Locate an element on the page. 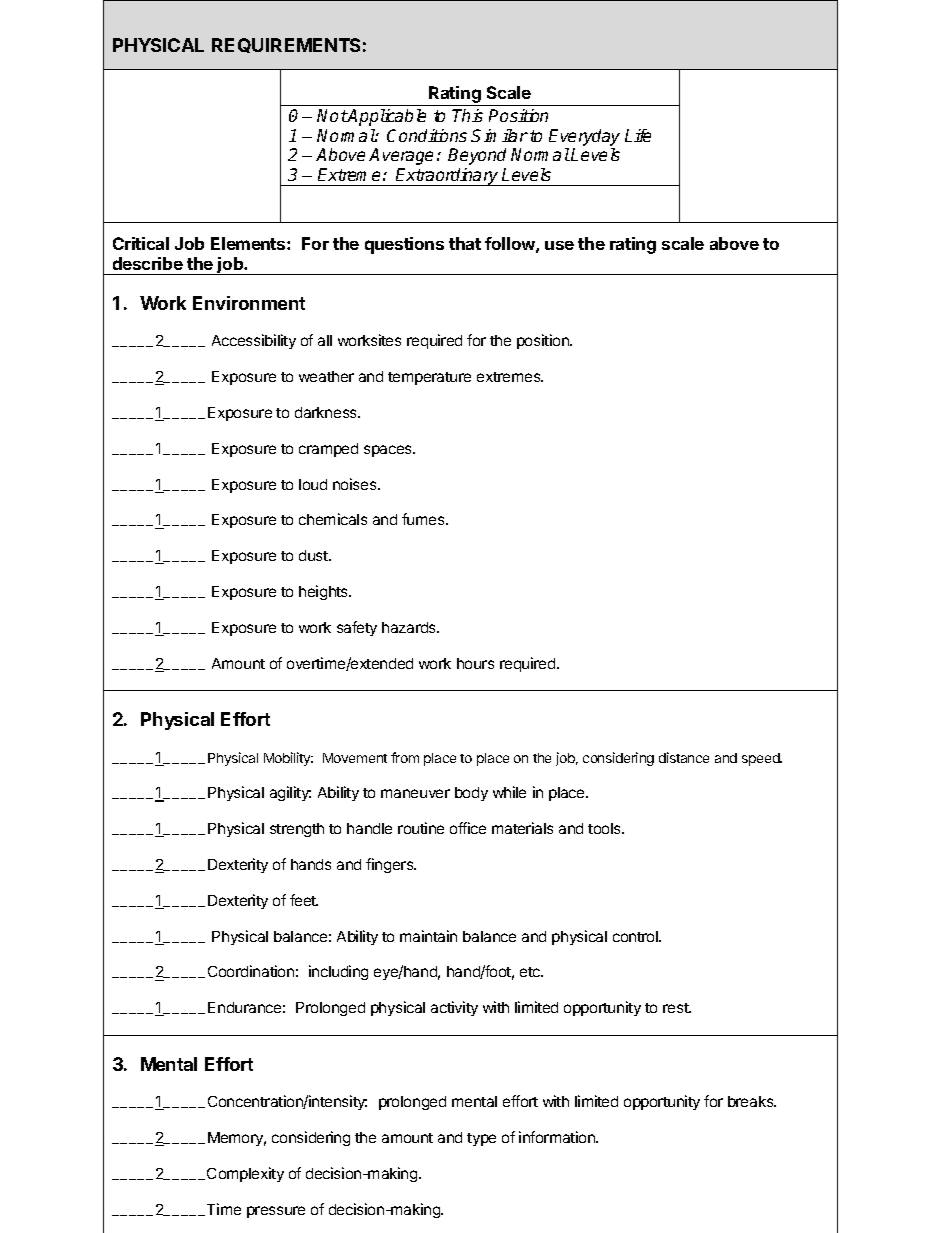 This page has height=1233, width=952. Life is located at coordinates (638, 135).
